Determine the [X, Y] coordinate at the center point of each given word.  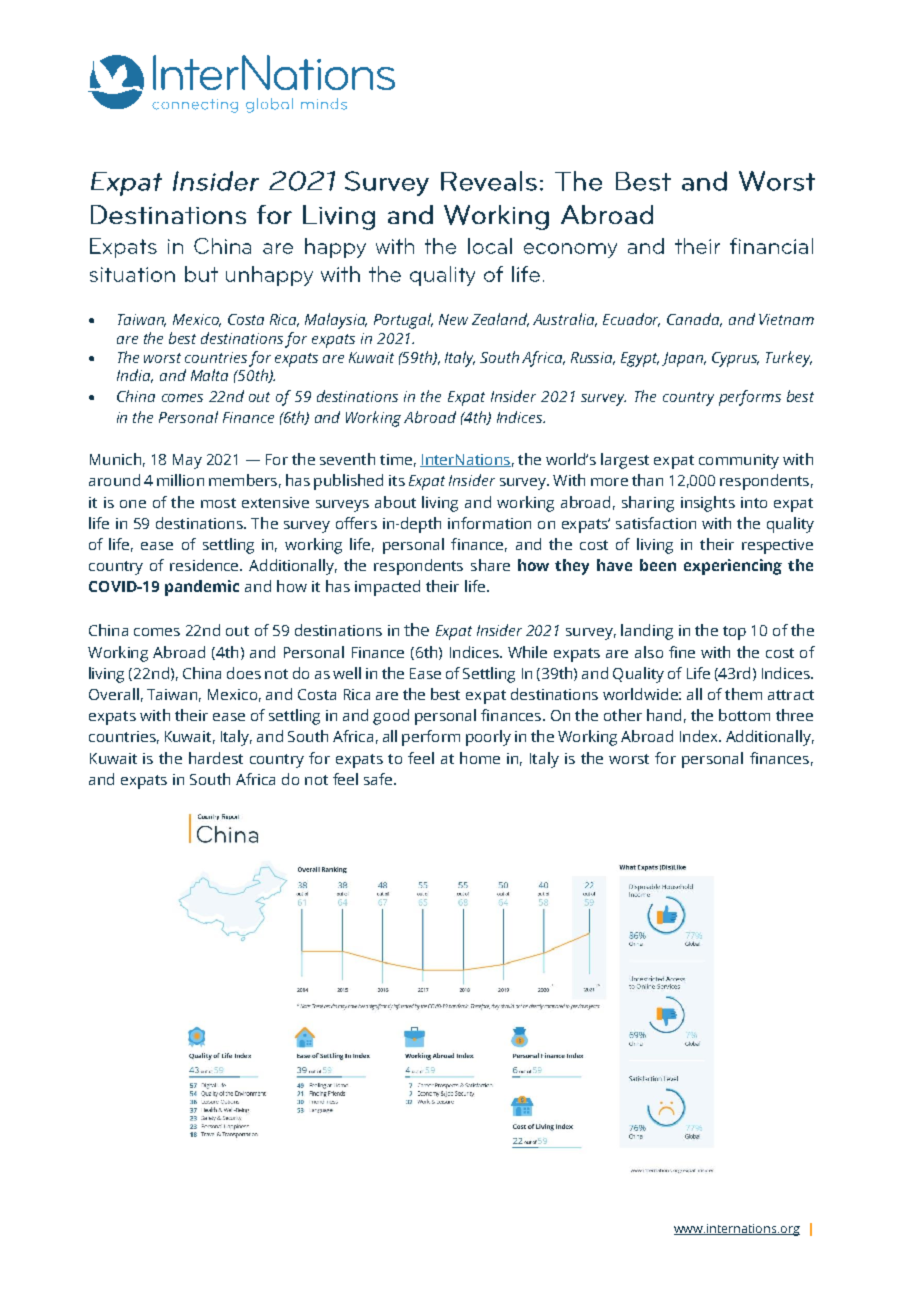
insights [708, 504]
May [187, 461]
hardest [216, 758]
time [396, 459]
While [527, 652]
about [395, 502]
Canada [694, 320]
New [453, 319]
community [739, 461]
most [218, 503]
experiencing [733, 567]
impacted [387, 588]
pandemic [202, 588]
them [743, 694]
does [244, 673]
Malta [209, 375]
